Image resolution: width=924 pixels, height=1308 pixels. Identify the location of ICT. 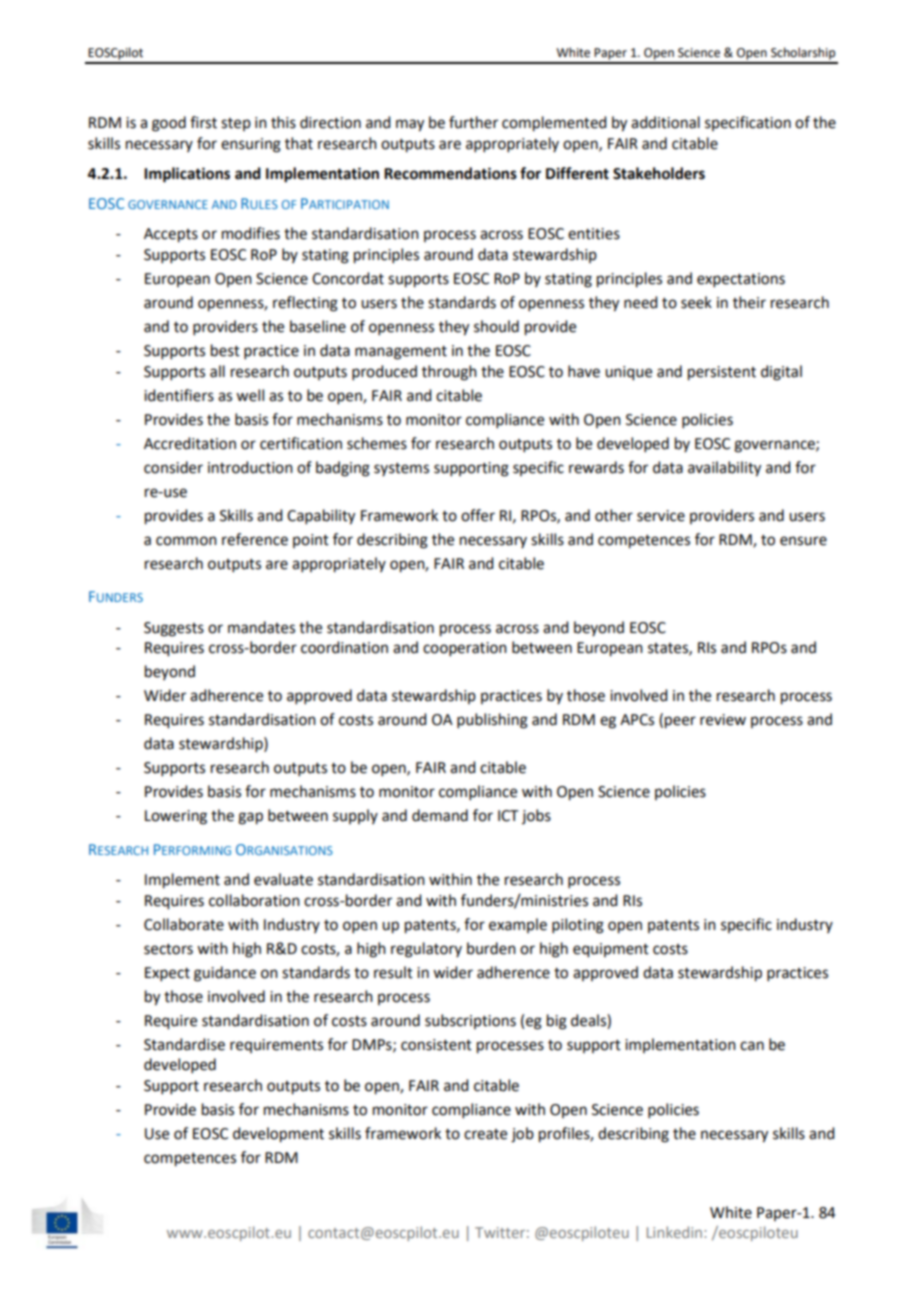
(508, 816).
